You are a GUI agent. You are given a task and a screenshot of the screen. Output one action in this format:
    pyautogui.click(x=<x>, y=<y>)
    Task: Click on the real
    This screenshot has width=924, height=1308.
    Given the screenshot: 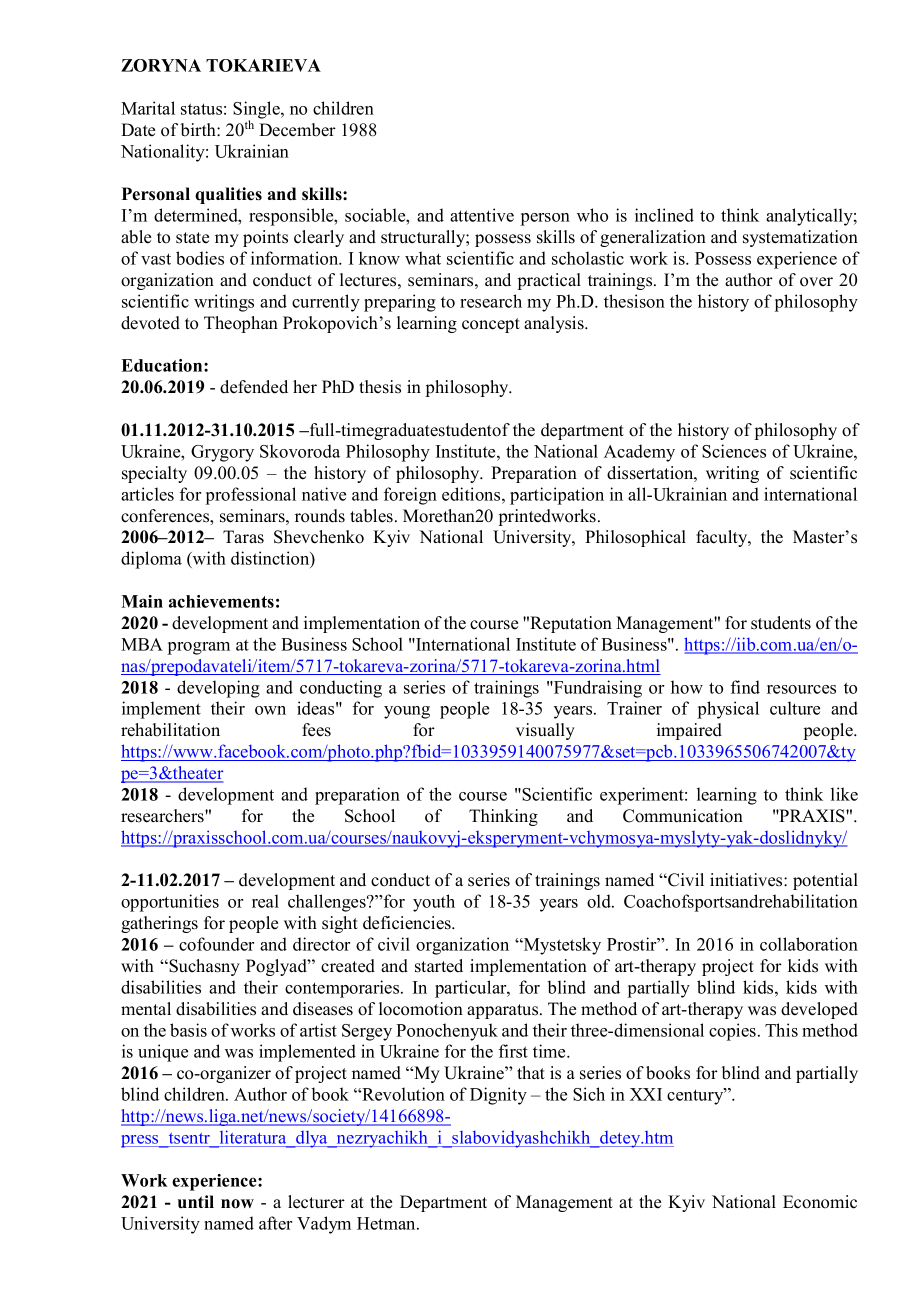 What is the action you would take?
    pyautogui.click(x=265, y=901)
